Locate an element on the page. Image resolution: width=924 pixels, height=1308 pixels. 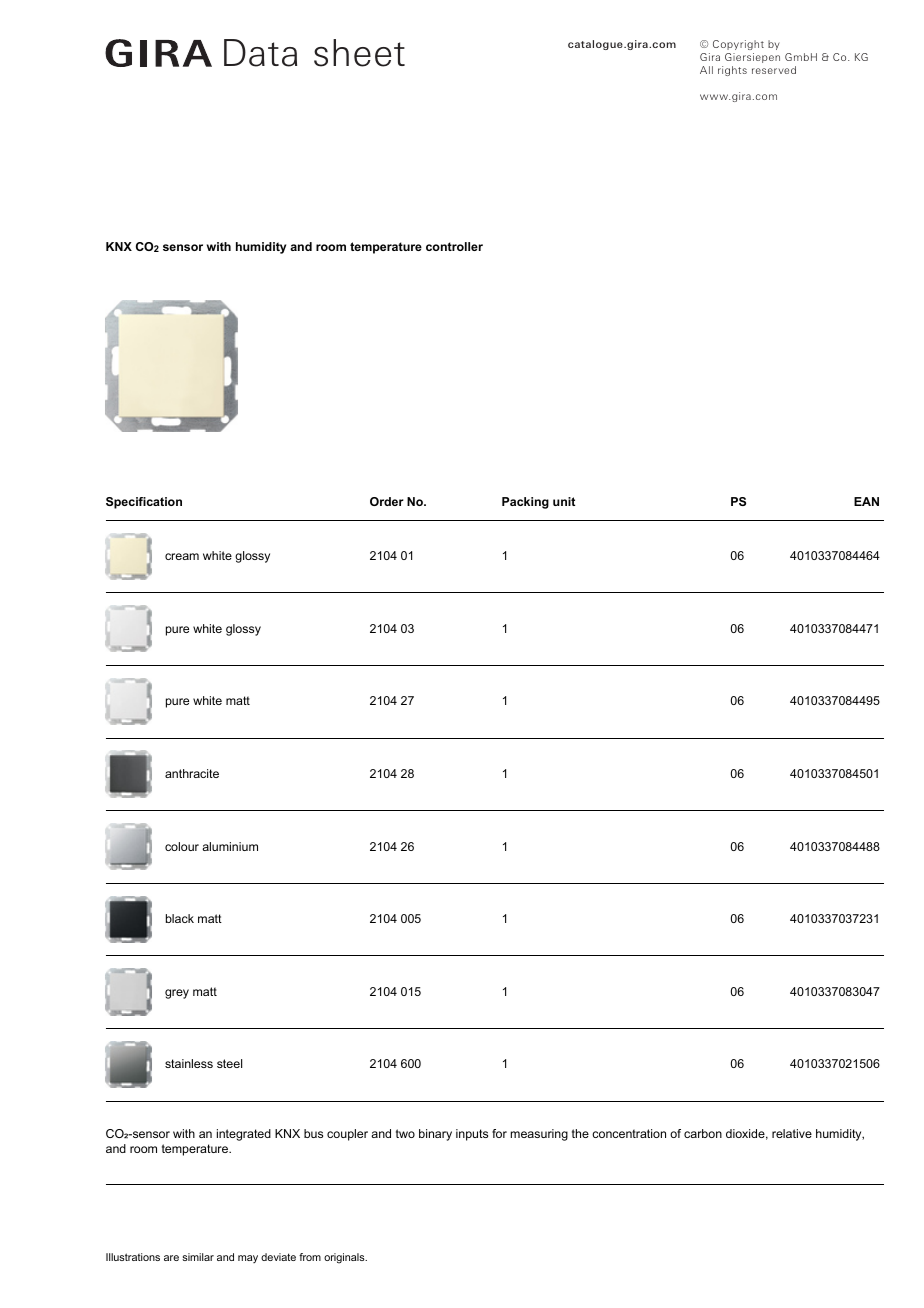
grey is located at coordinates (177, 994).
